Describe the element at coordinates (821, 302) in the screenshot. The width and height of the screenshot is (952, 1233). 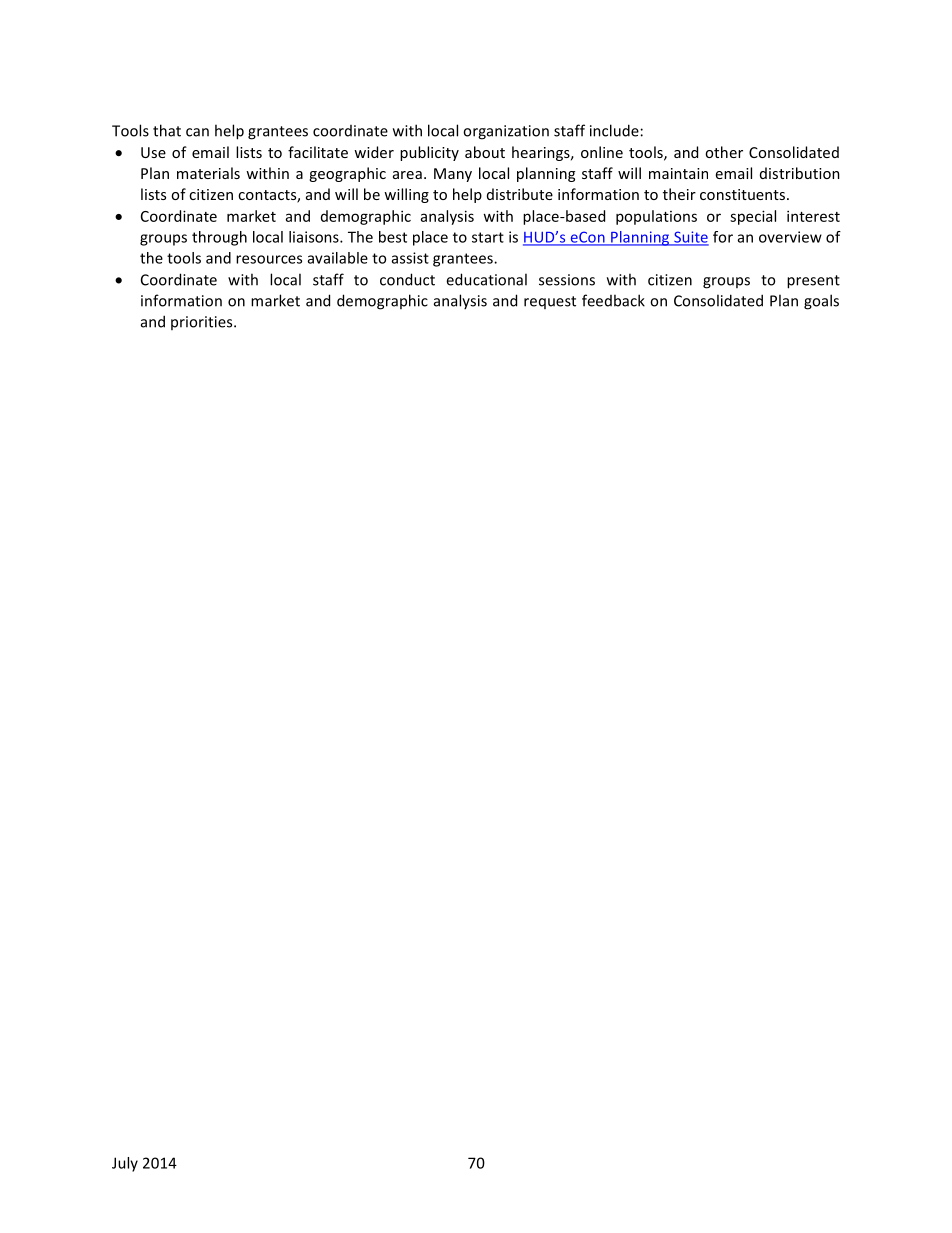
I see `goals` at that location.
